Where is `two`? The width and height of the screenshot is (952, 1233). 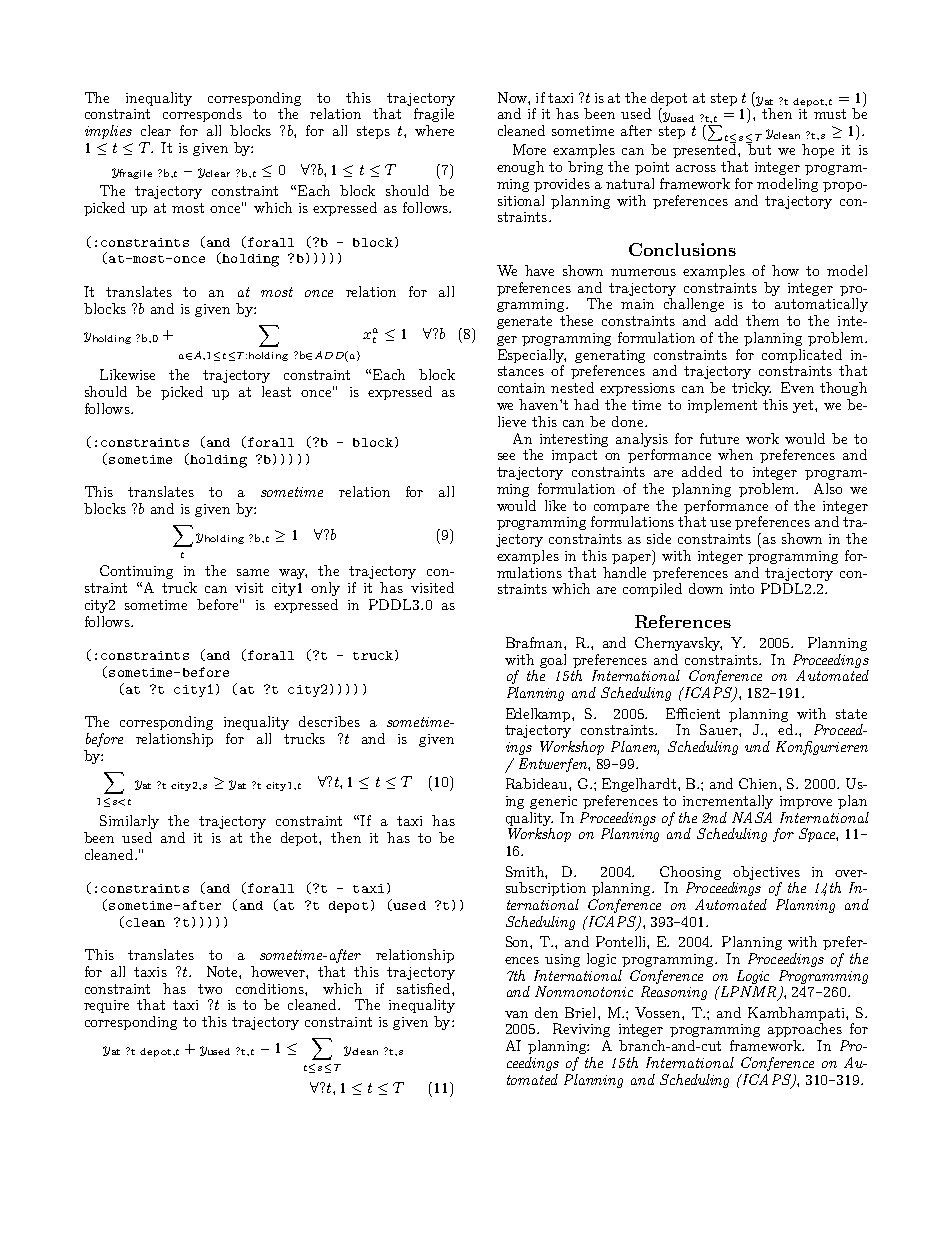
two is located at coordinates (210, 989).
